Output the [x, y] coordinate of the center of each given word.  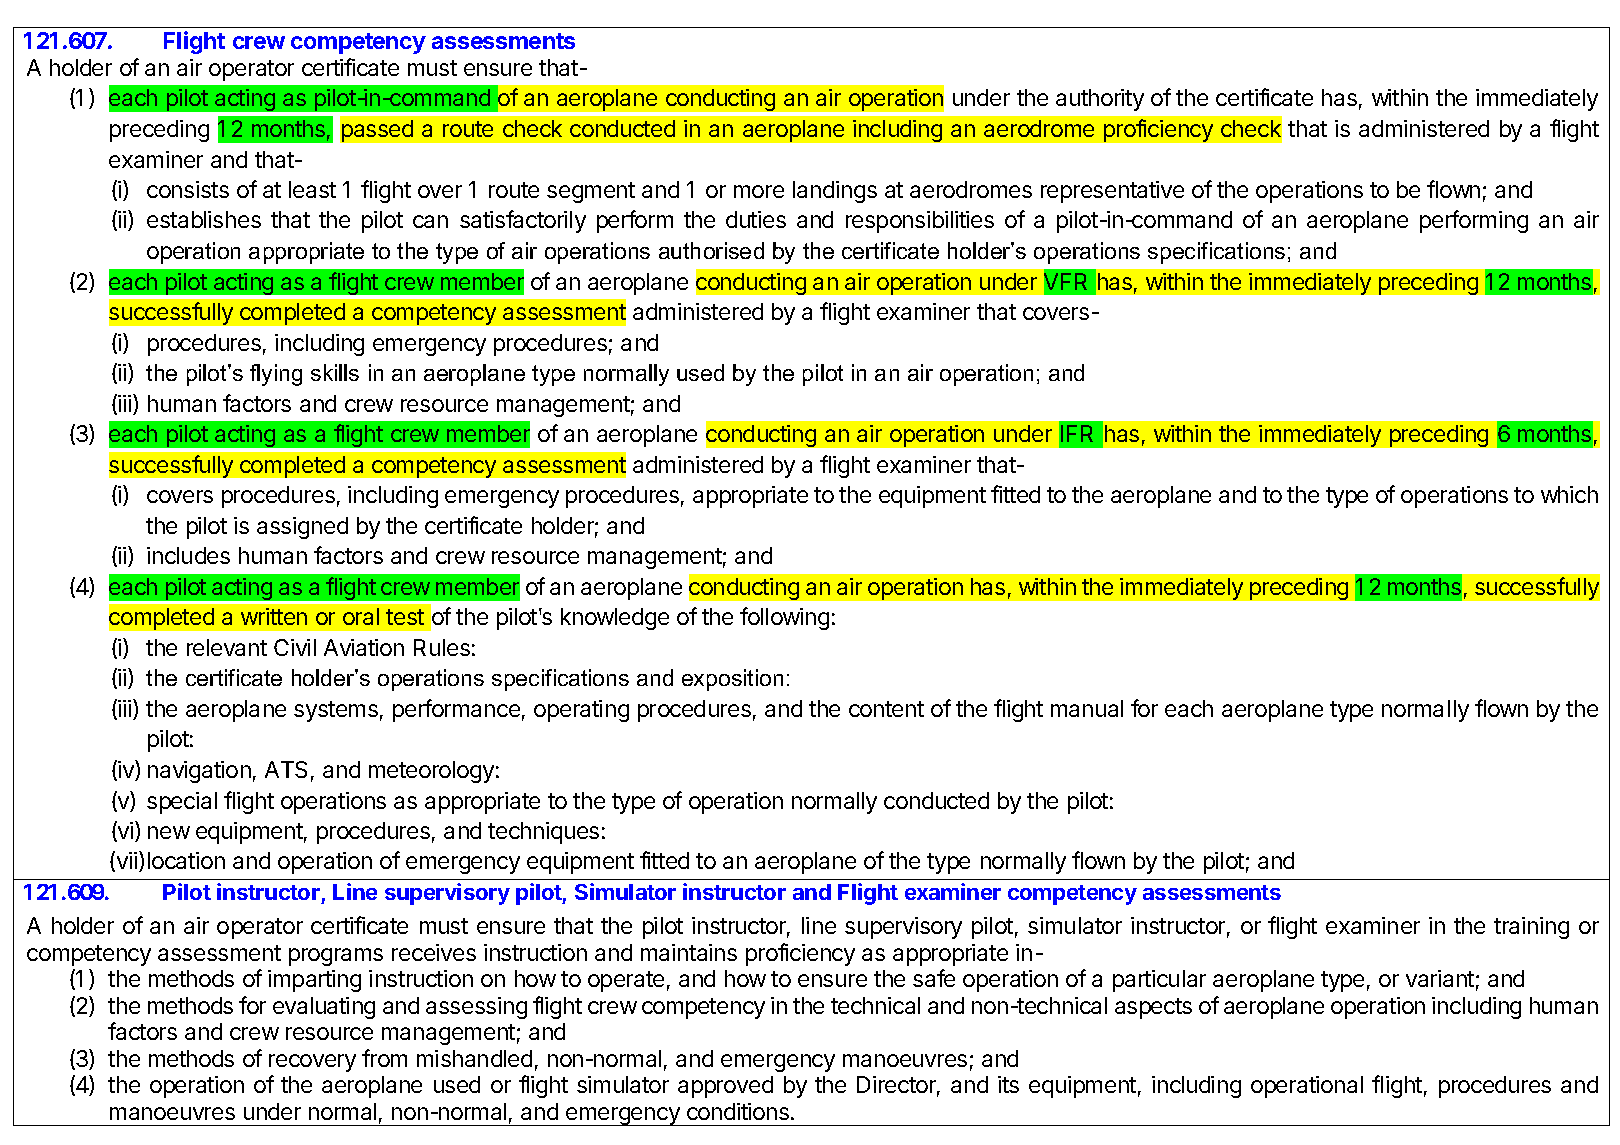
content [886, 709]
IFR [1077, 433]
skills [335, 372]
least [312, 189]
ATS [286, 769]
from [384, 1058]
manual [1087, 708]
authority [1100, 100]
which [1569, 494]
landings [835, 192]
